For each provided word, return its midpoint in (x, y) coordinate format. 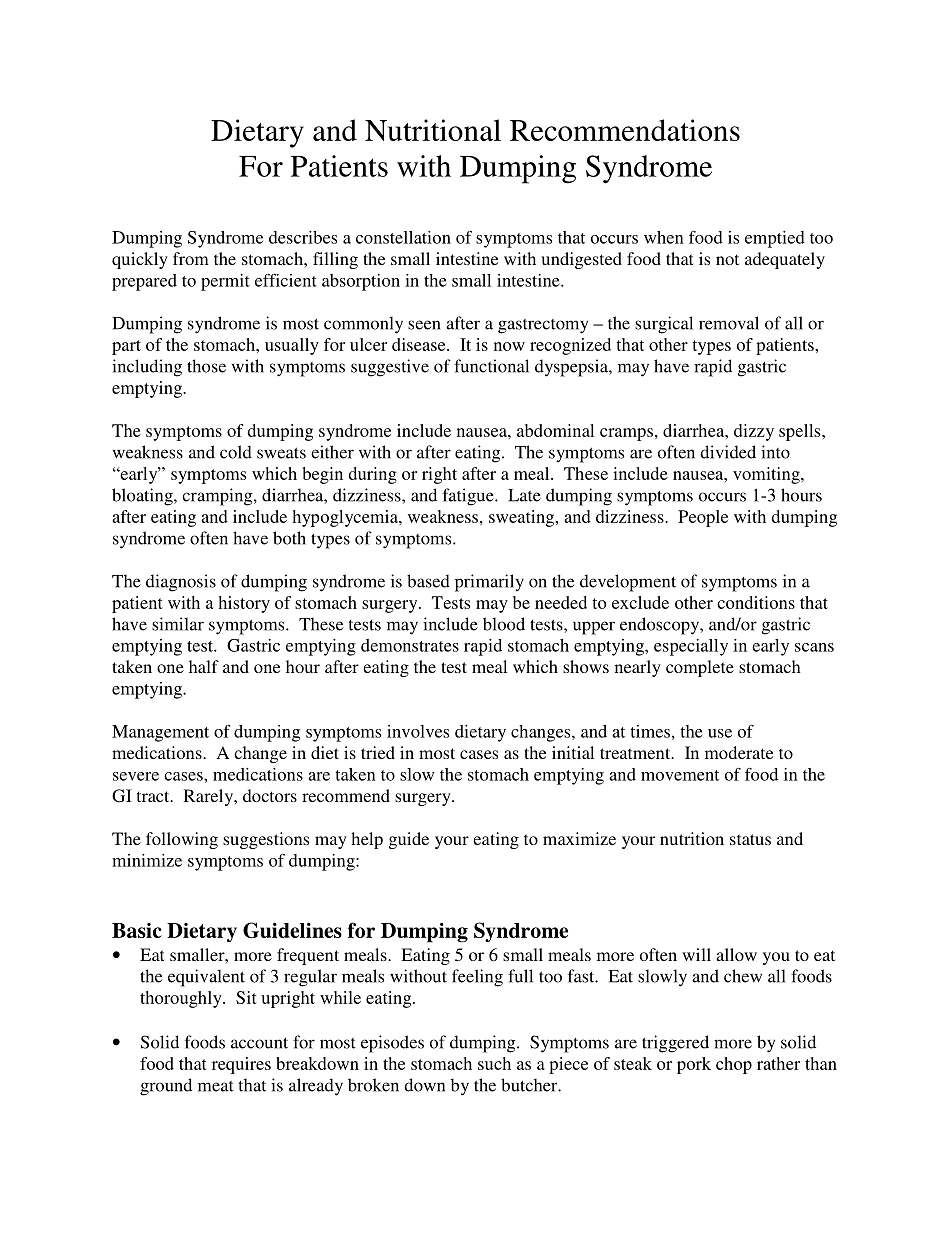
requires (241, 1065)
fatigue (469, 497)
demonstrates (410, 645)
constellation (403, 237)
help (367, 840)
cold (236, 452)
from (191, 258)
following (182, 840)
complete (700, 668)
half (204, 666)
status (750, 839)
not (727, 259)
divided (728, 452)
